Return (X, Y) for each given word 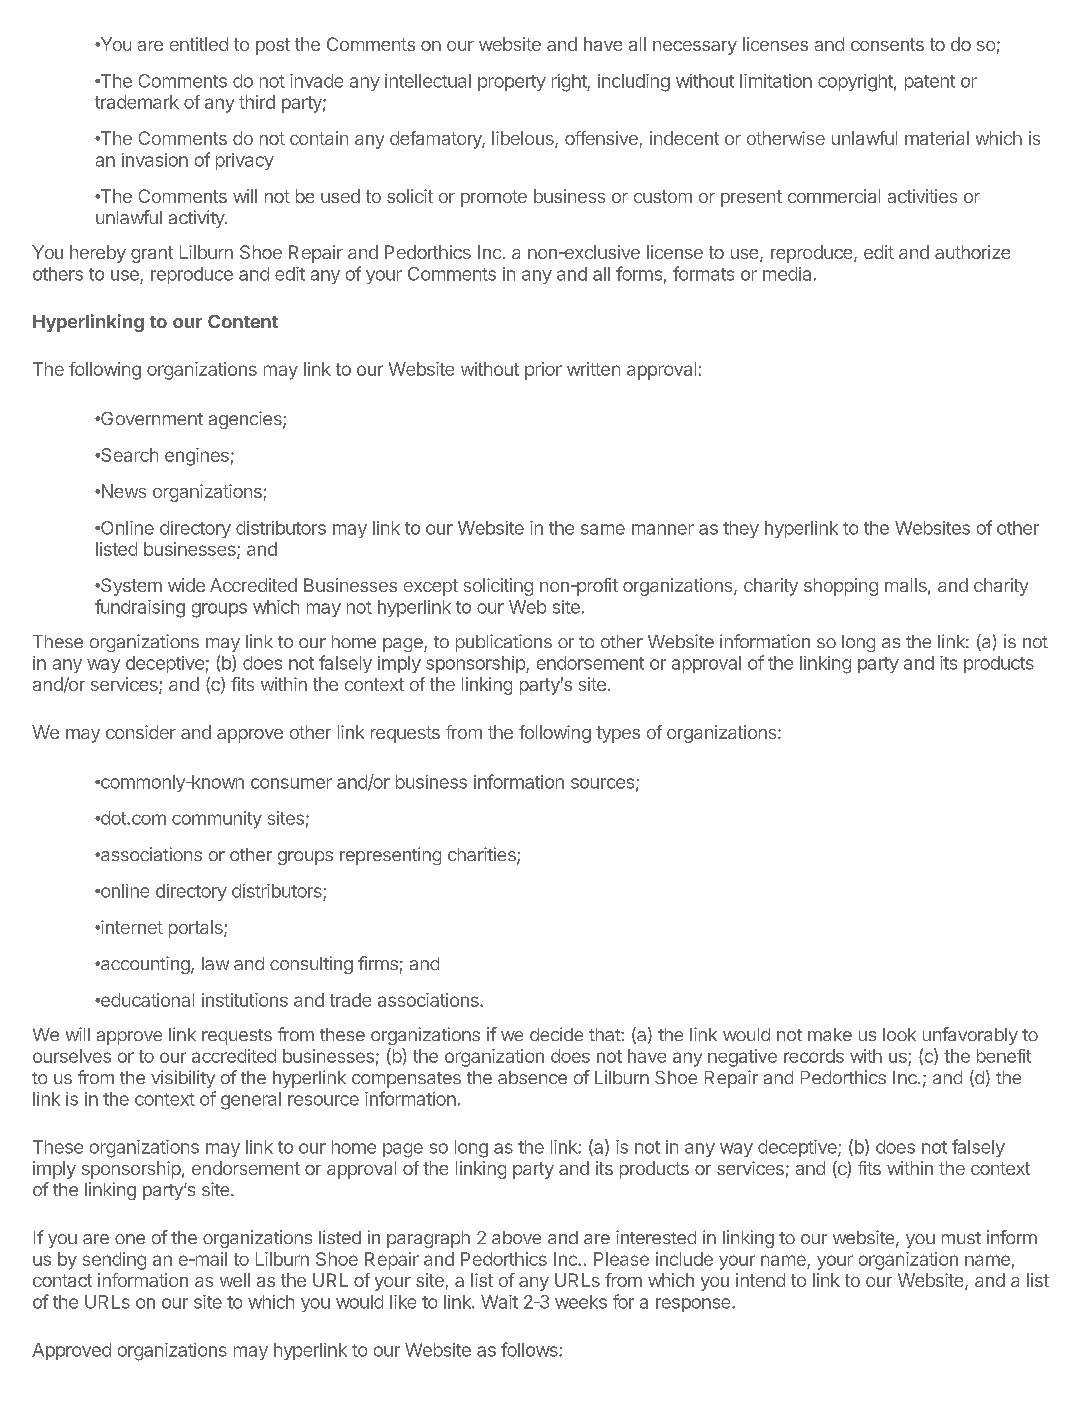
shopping (841, 587)
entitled (199, 44)
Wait (499, 1302)
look (899, 1034)
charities (483, 855)
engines (197, 457)
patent (930, 83)
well (235, 1280)
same (603, 529)
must (961, 1238)
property (512, 83)
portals (197, 929)
